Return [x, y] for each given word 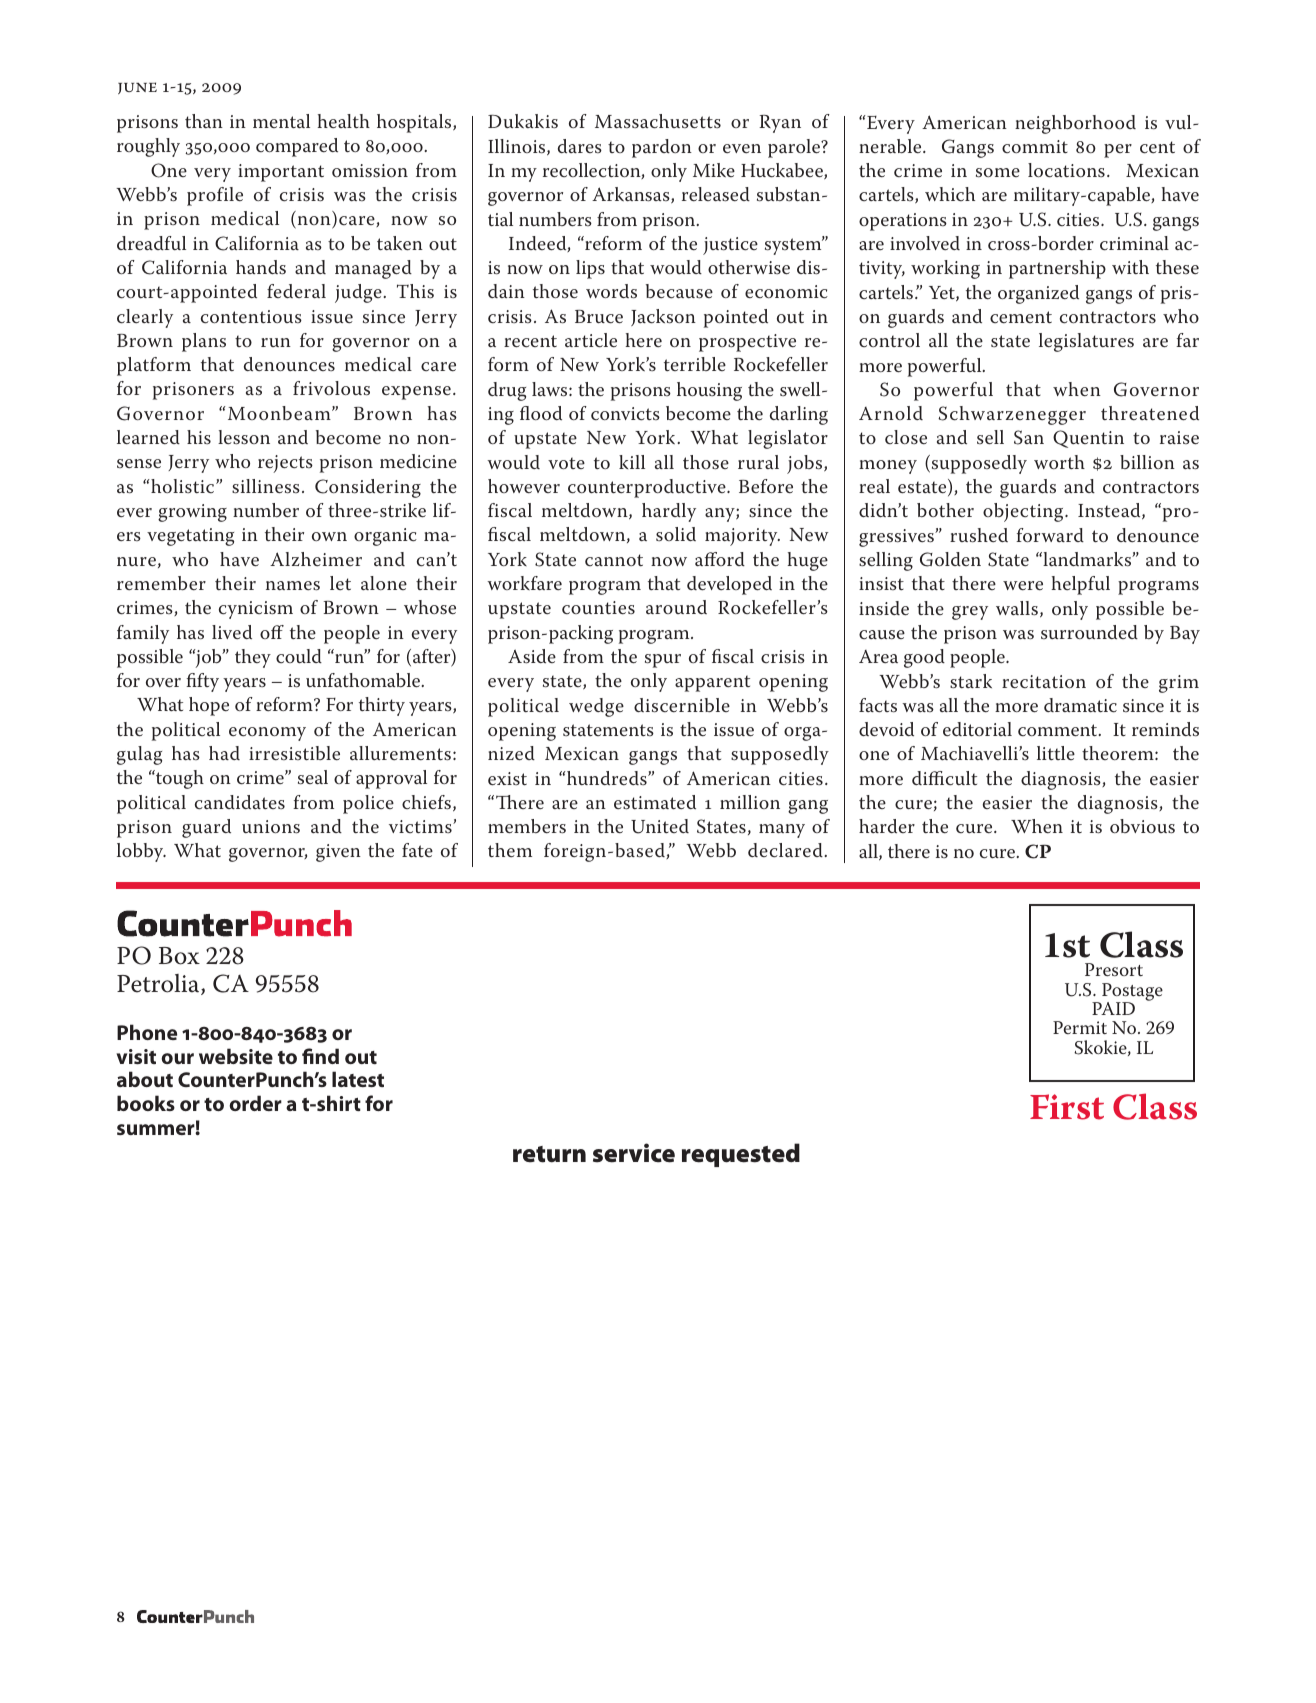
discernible [682, 705]
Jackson [663, 317]
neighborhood [1075, 124]
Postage [1132, 993]
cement [1021, 317]
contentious [251, 317]
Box [179, 956]
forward [1050, 535]
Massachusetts [658, 121]
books [146, 1103]
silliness [266, 486]
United [660, 826]
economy [267, 734]
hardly [669, 512]
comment [1057, 730]
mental [281, 121]
